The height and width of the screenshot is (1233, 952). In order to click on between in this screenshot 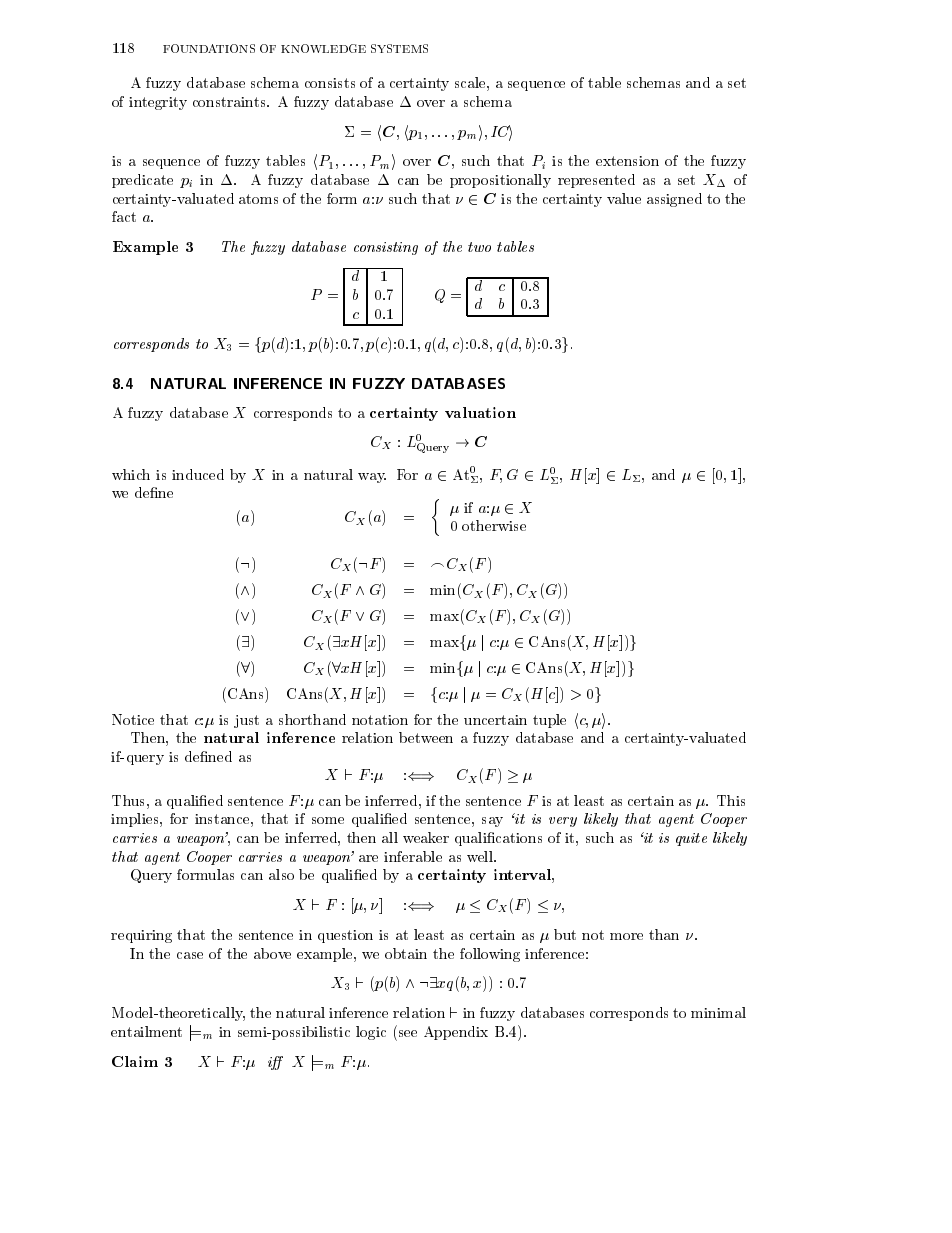, I will do `click(426, 737)`.
